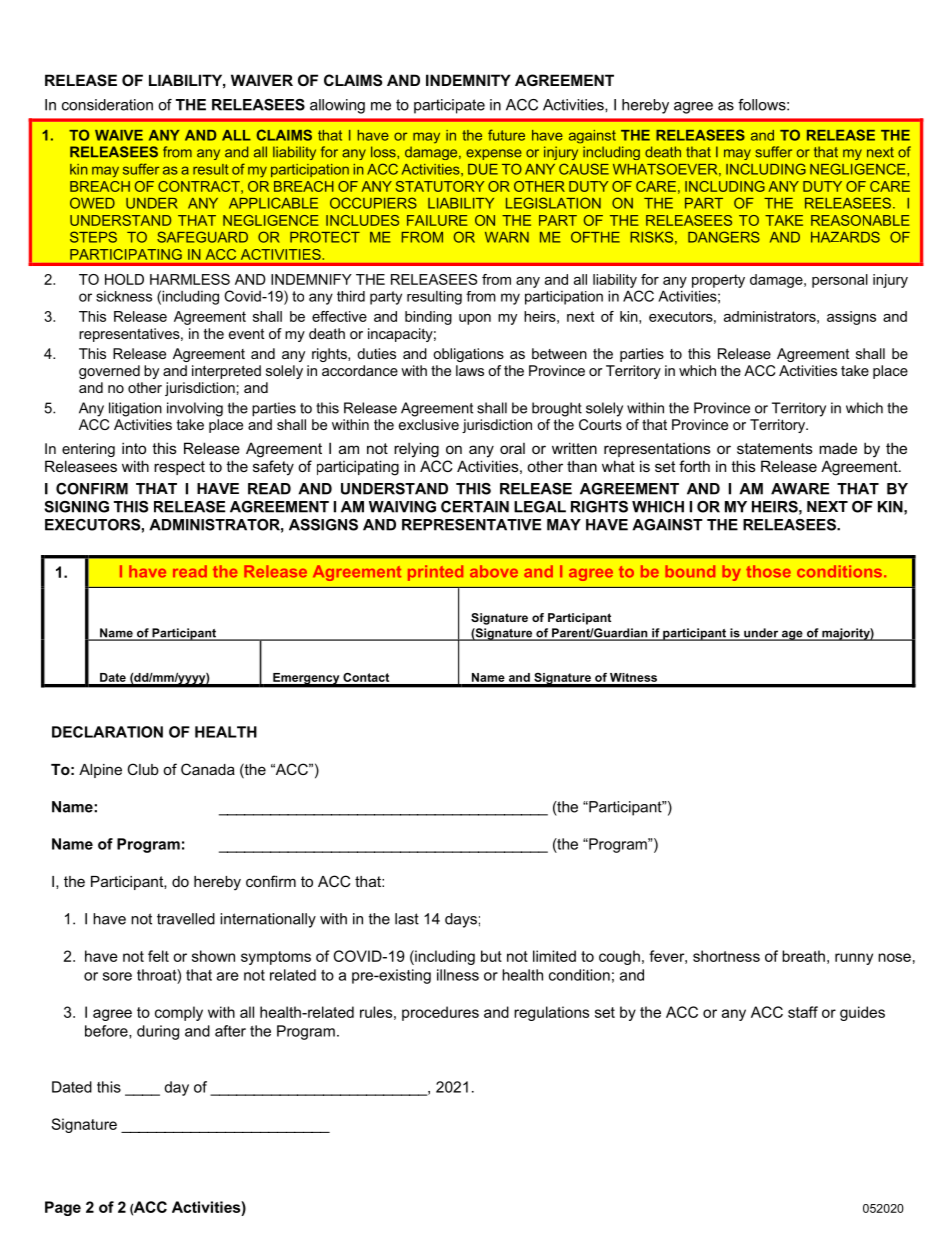 Image resolution: width=952 pixels, height=1233 pixels. Describe the element at coordinates (494, 571) in the image. I see `above` at that location.
